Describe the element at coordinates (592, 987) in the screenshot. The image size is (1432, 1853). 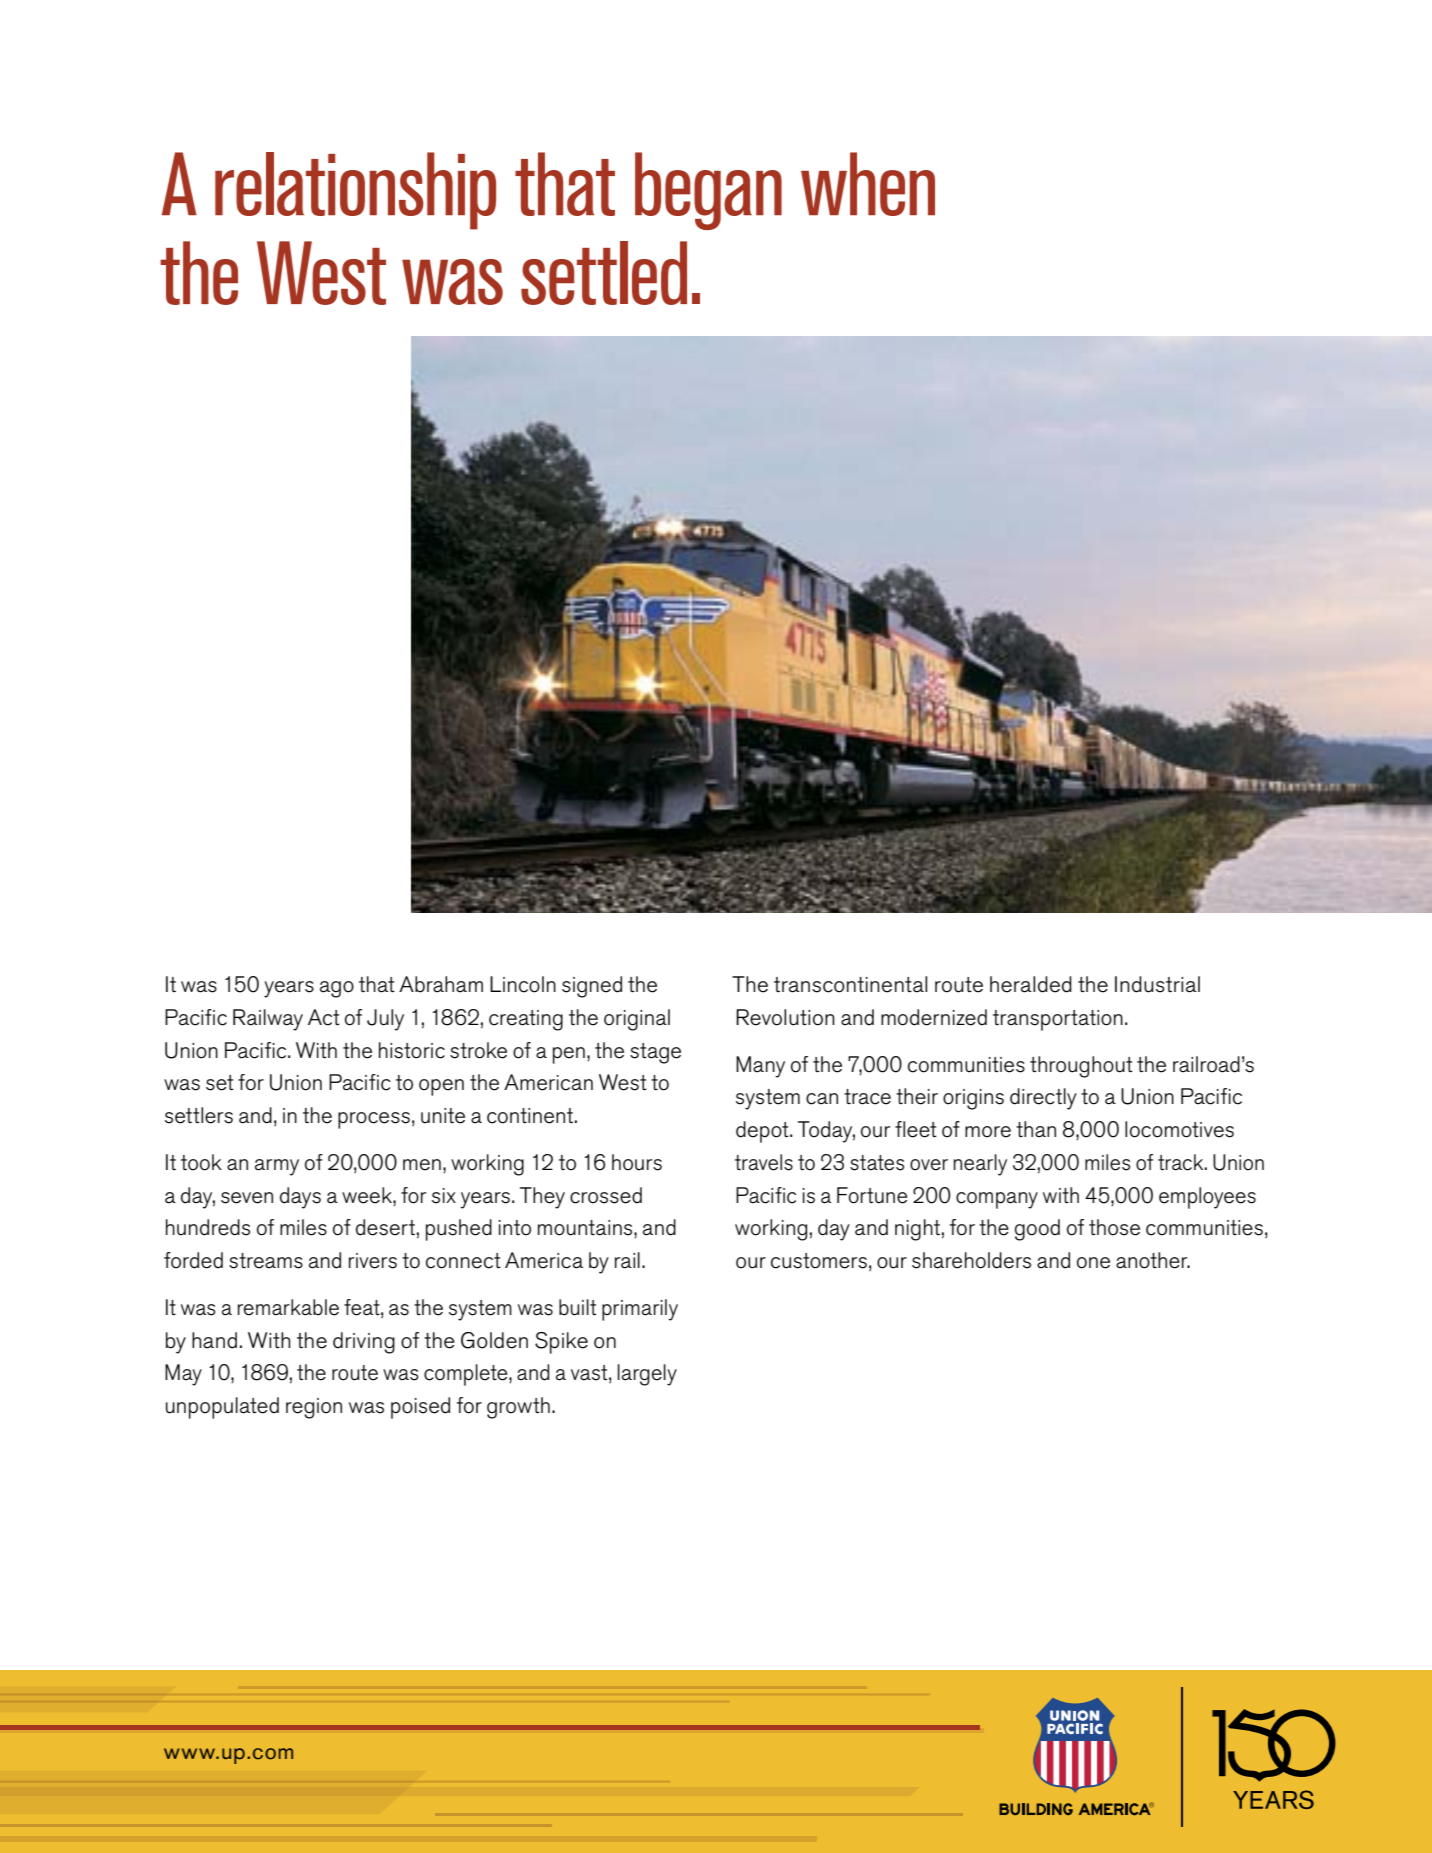
I see `signed` at that location.
